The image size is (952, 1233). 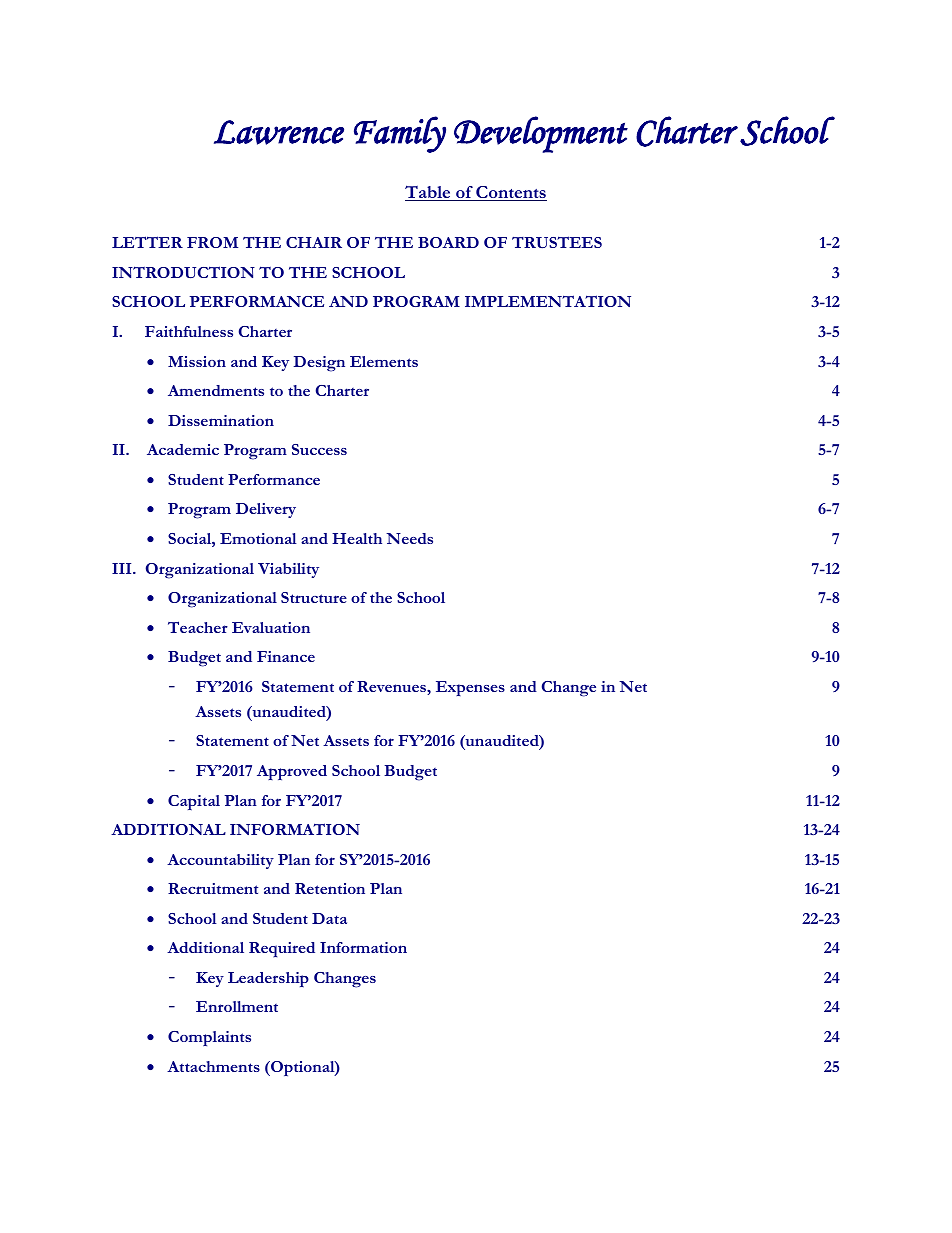 I want to click on Leadership, so click(x=268, y=979).
